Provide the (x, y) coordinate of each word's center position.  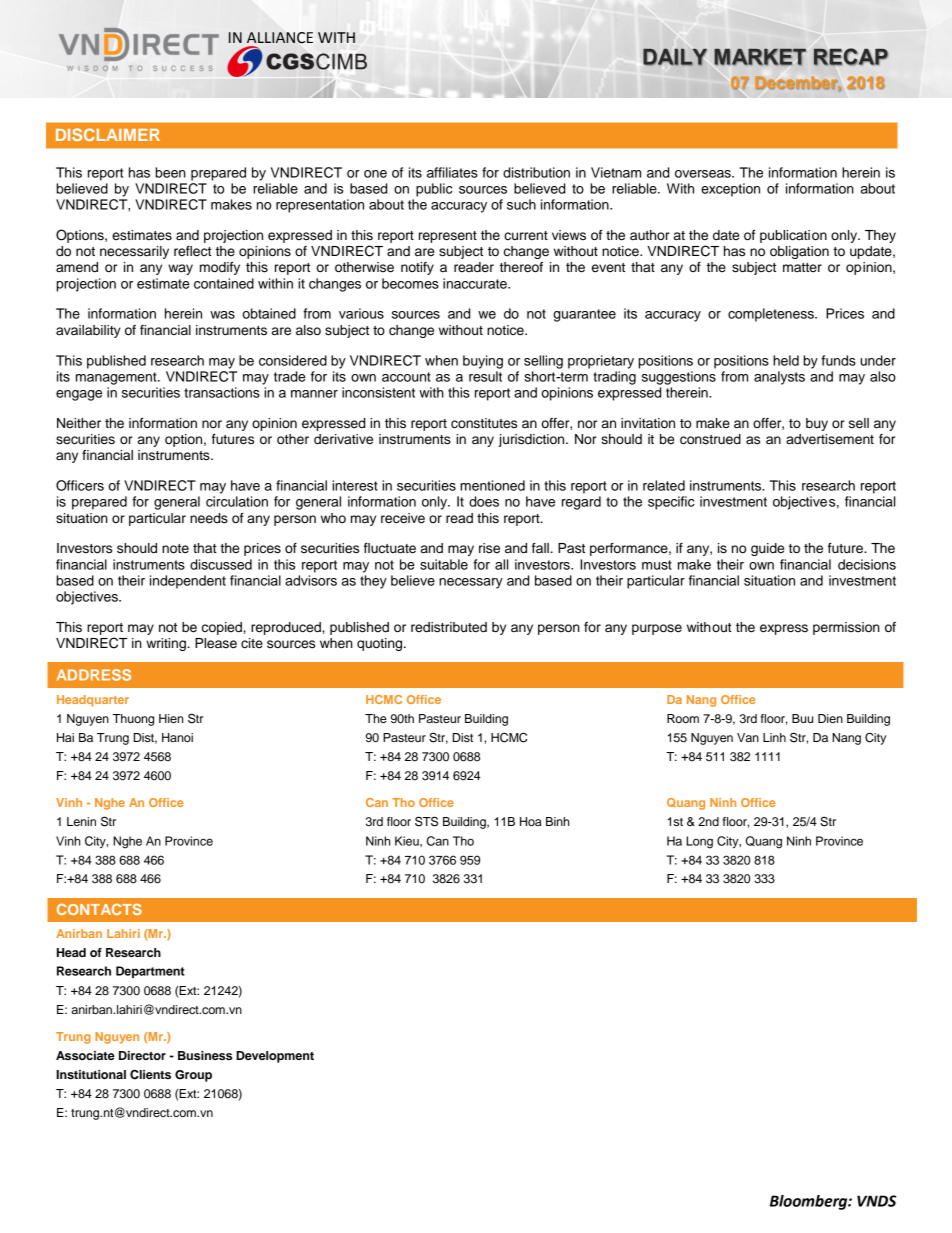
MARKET (760, 57)
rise (489, 548)
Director (142, 1055)
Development (275, 1057)
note (175, 549)
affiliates (452, 172)
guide (767, 549)
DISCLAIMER (108, 134)
